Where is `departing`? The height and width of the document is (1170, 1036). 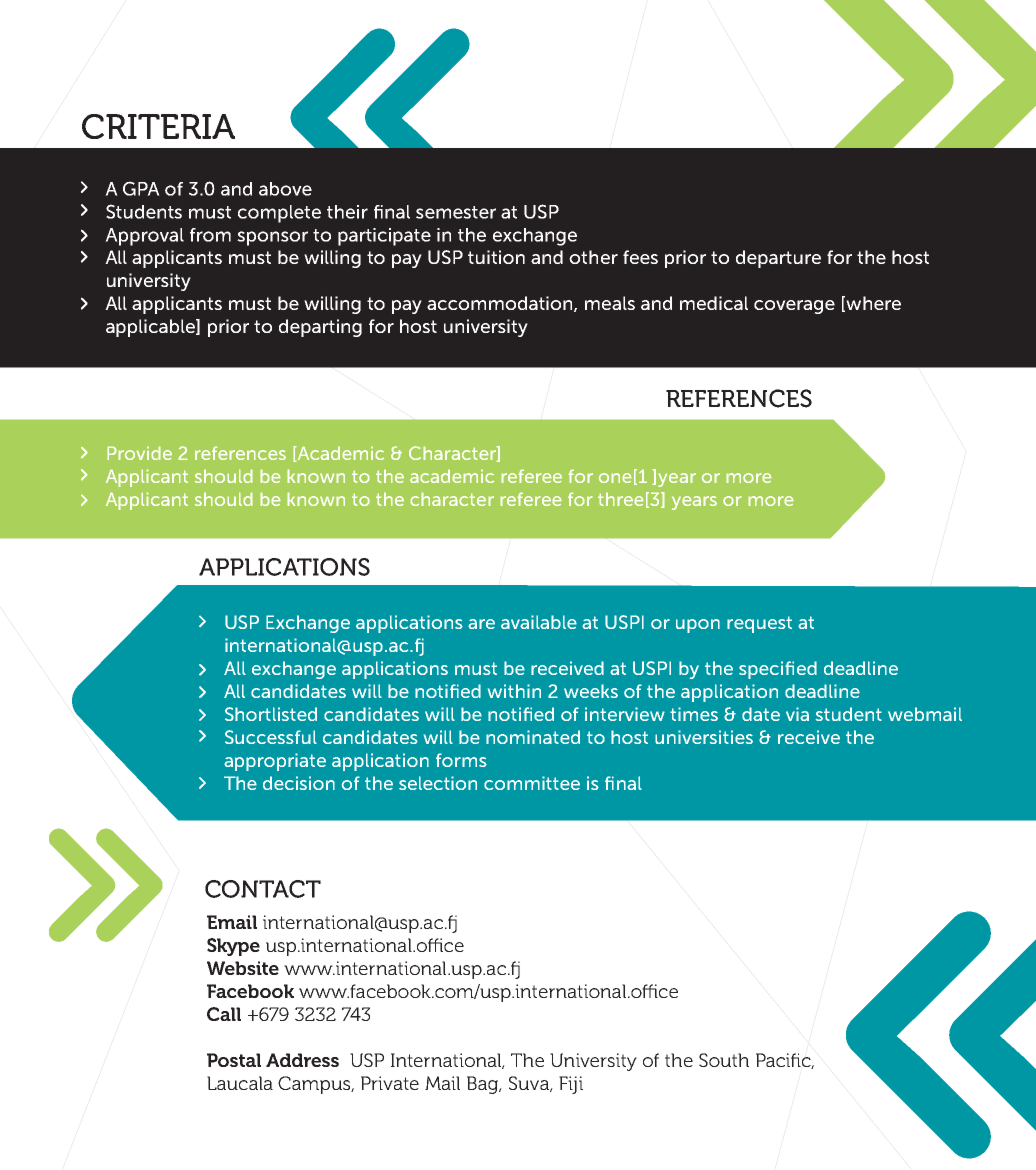
departing is located at coordinates (320, 328).
